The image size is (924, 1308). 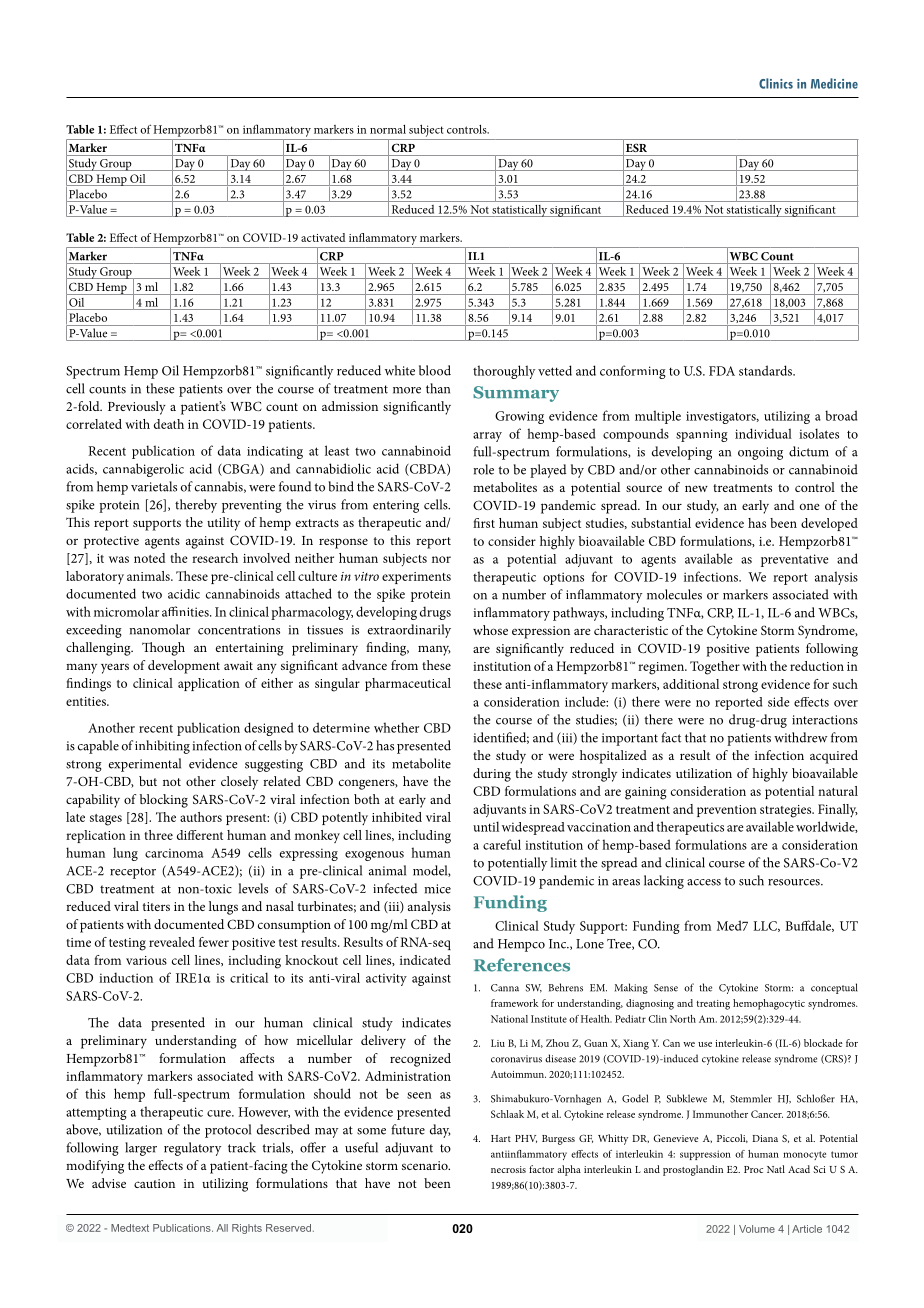 What do you see at coordinates (323, 237) in the document?
I see `activated` at bounding box center [323, 237].
